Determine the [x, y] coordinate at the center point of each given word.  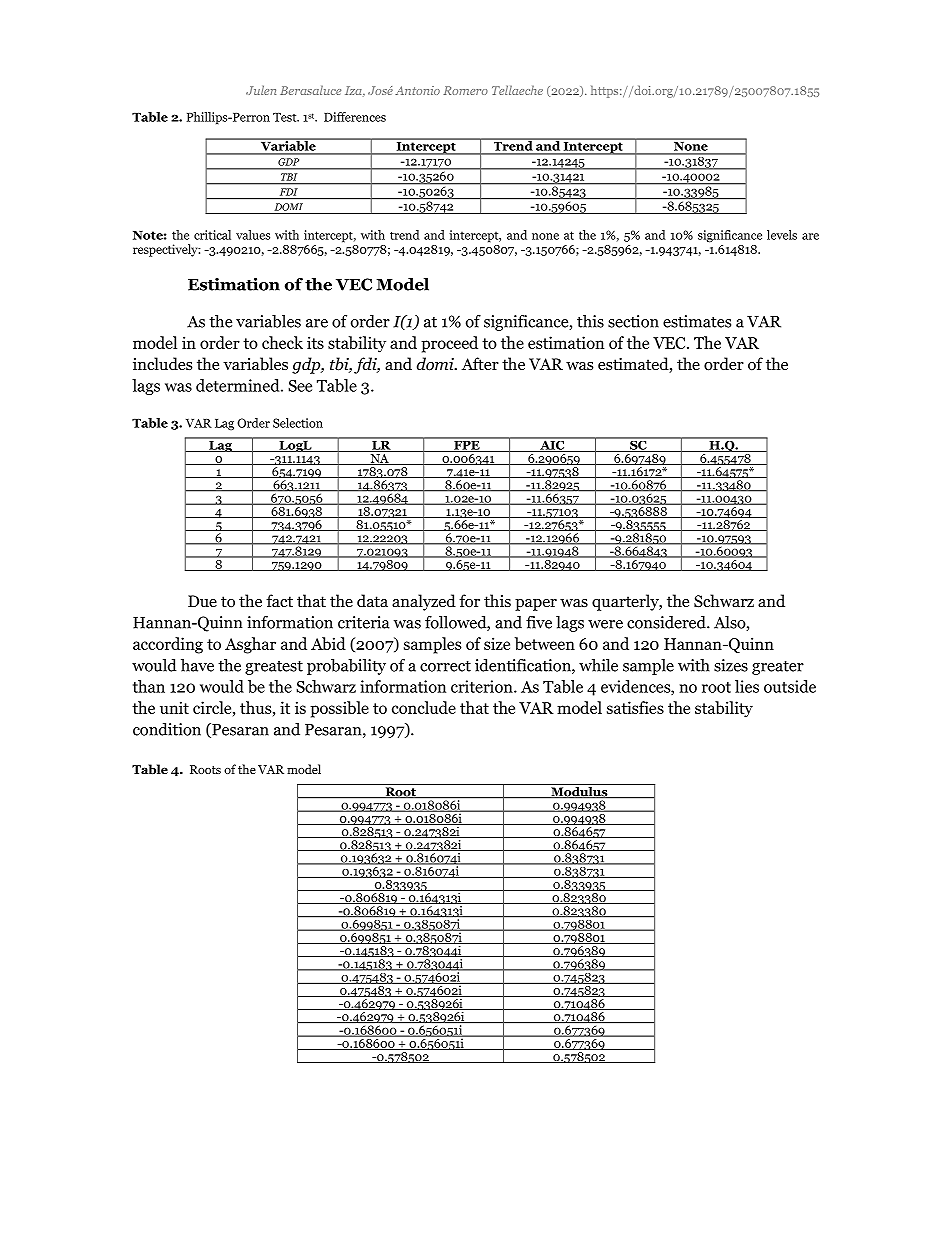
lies [747, 686]
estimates [697, 321]
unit [174, 707]
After [480, 363]
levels [782, 235]
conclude [424, 707]
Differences [355, 117]
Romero [465, 90]
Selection [298, 423]
